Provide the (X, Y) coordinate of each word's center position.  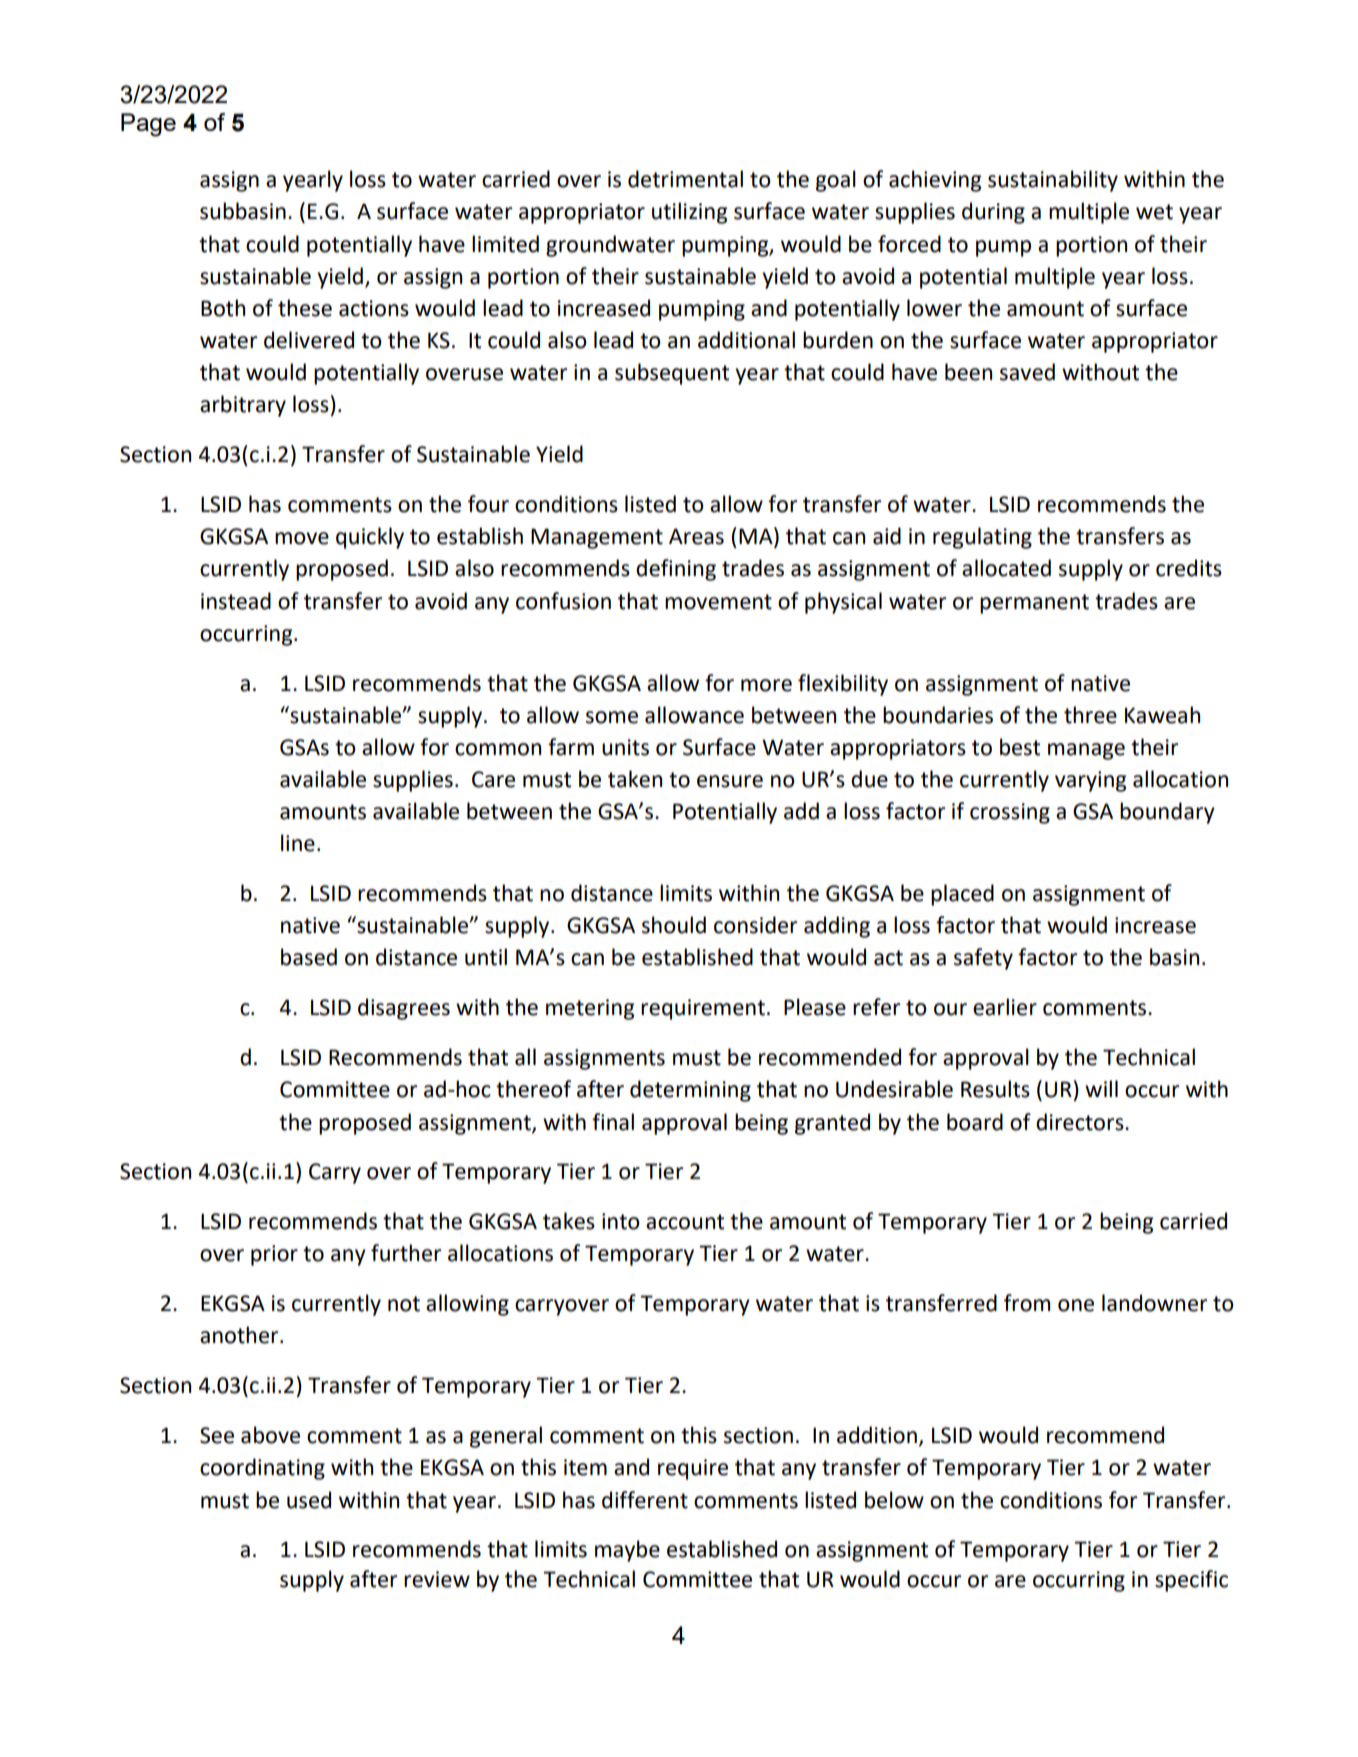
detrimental (685, 179)
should (674, 925)
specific (1191, 1581)
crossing (1010, 813)
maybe (627, 1551)
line (298, 843)
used (309, 1500)
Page (148, 125)
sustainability (1053, 181)
